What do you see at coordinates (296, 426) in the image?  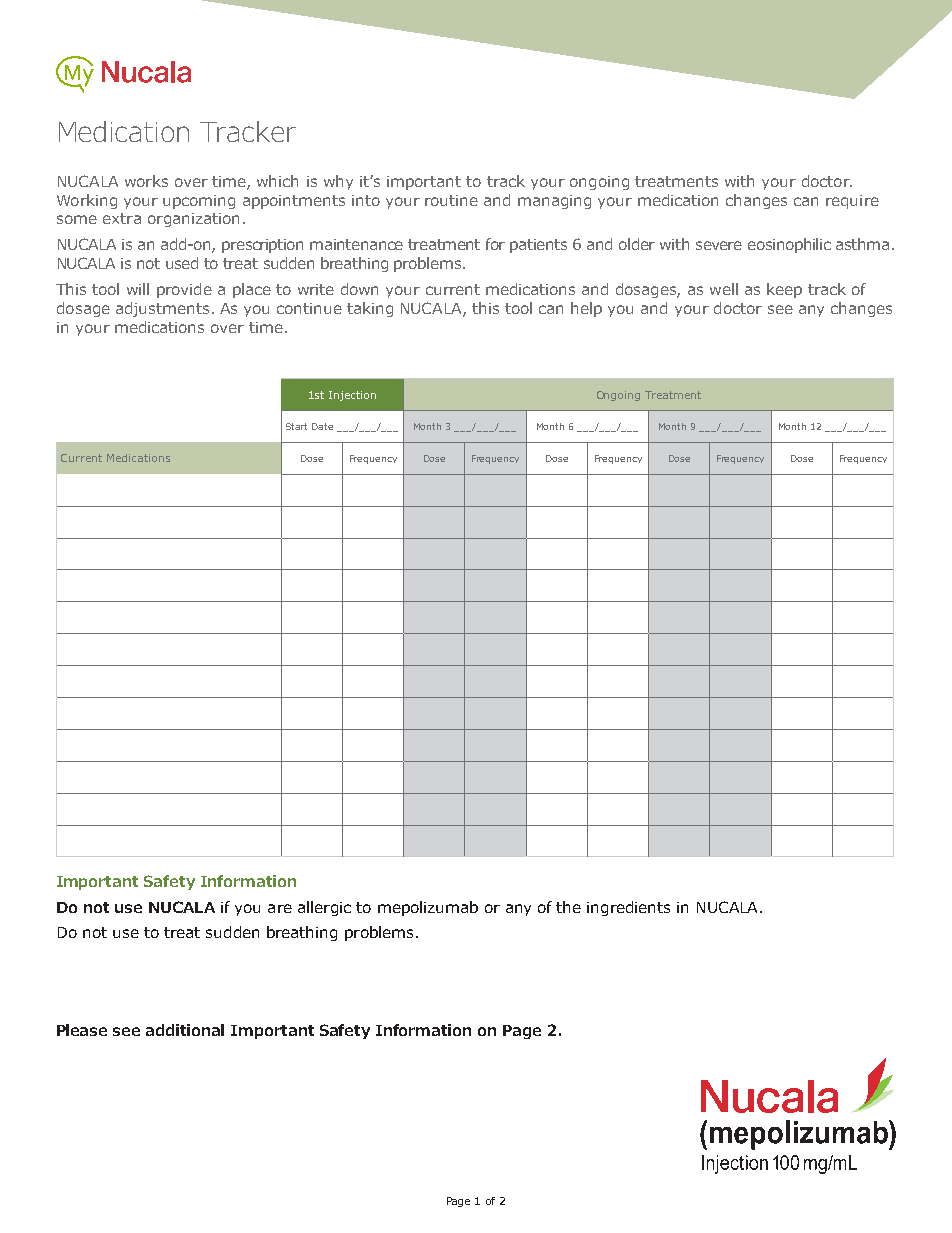 I see `Start` at bounding box center [296, 426].
